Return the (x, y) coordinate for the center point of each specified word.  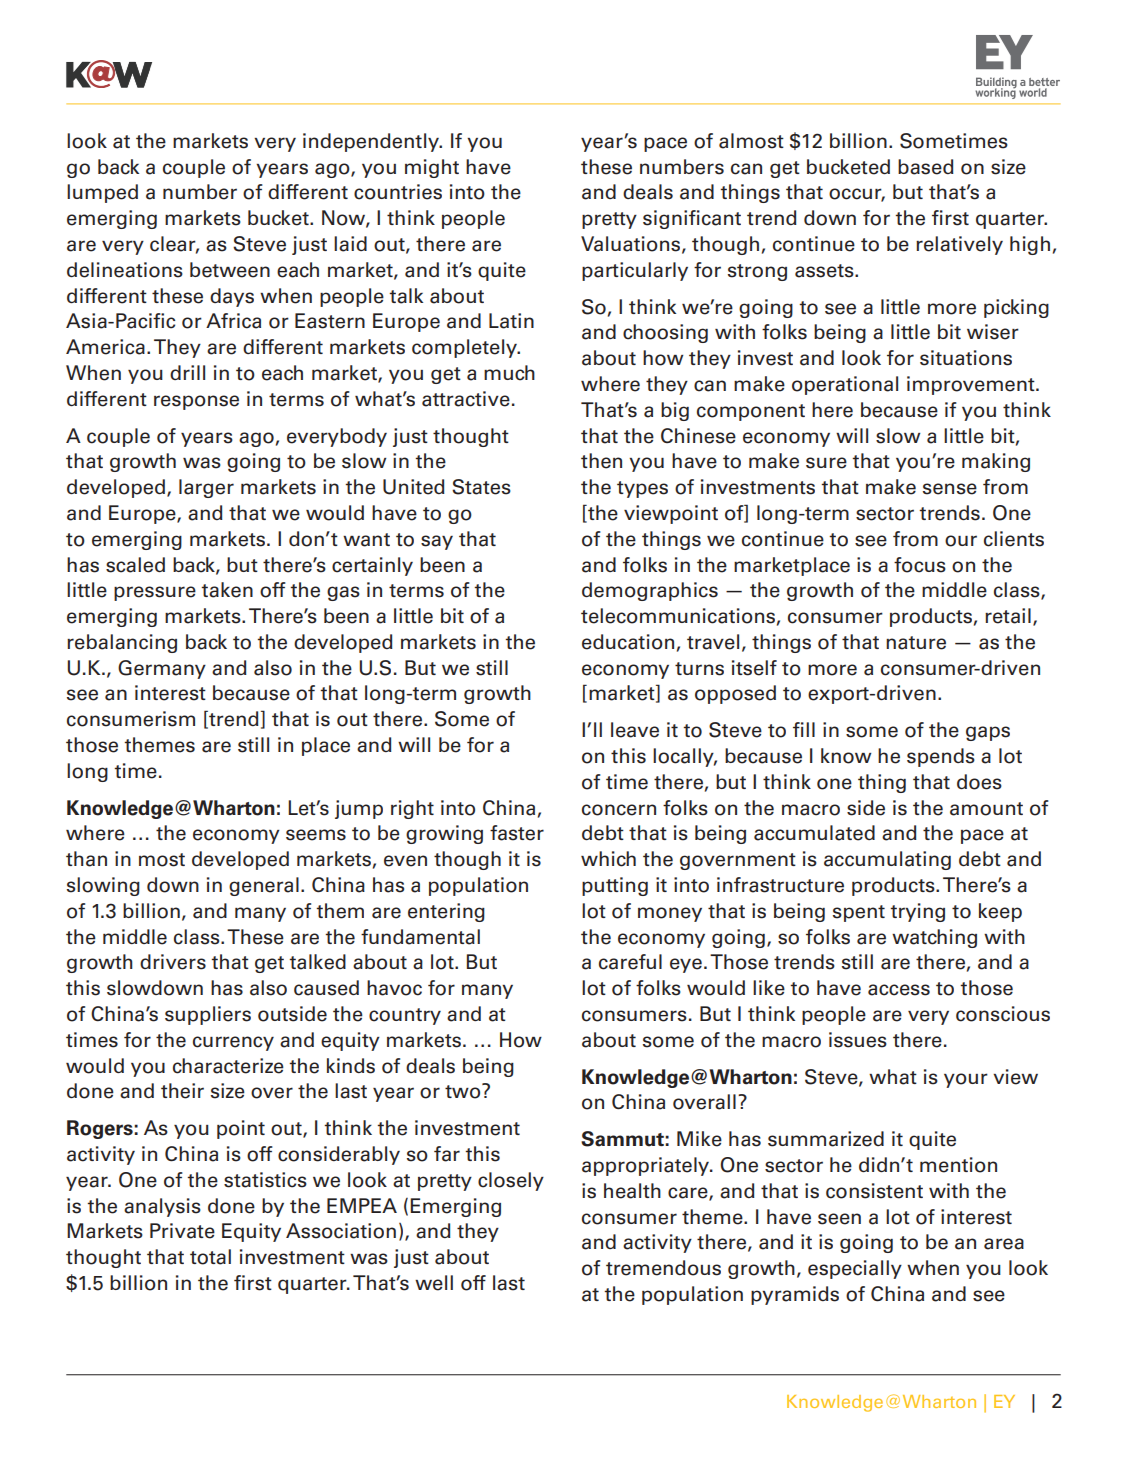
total (210, 1257)
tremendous (663, 1268)
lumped (102, 193)
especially (855, 1269)
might (432, 168)
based (926, 167)
